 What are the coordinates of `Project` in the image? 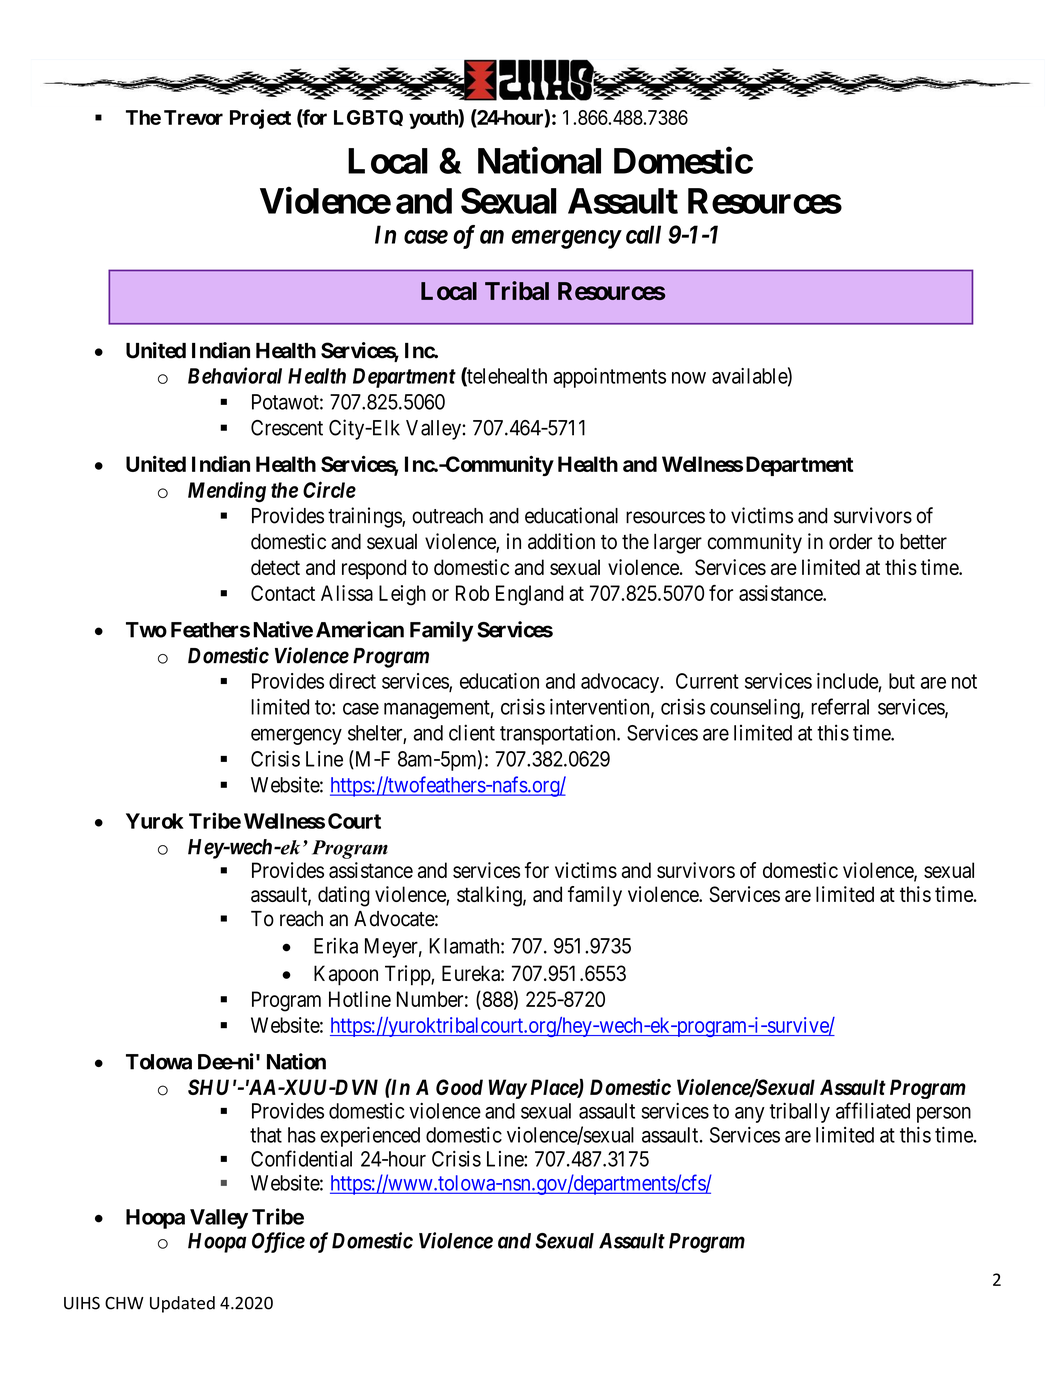 It's located at (260, 119).
